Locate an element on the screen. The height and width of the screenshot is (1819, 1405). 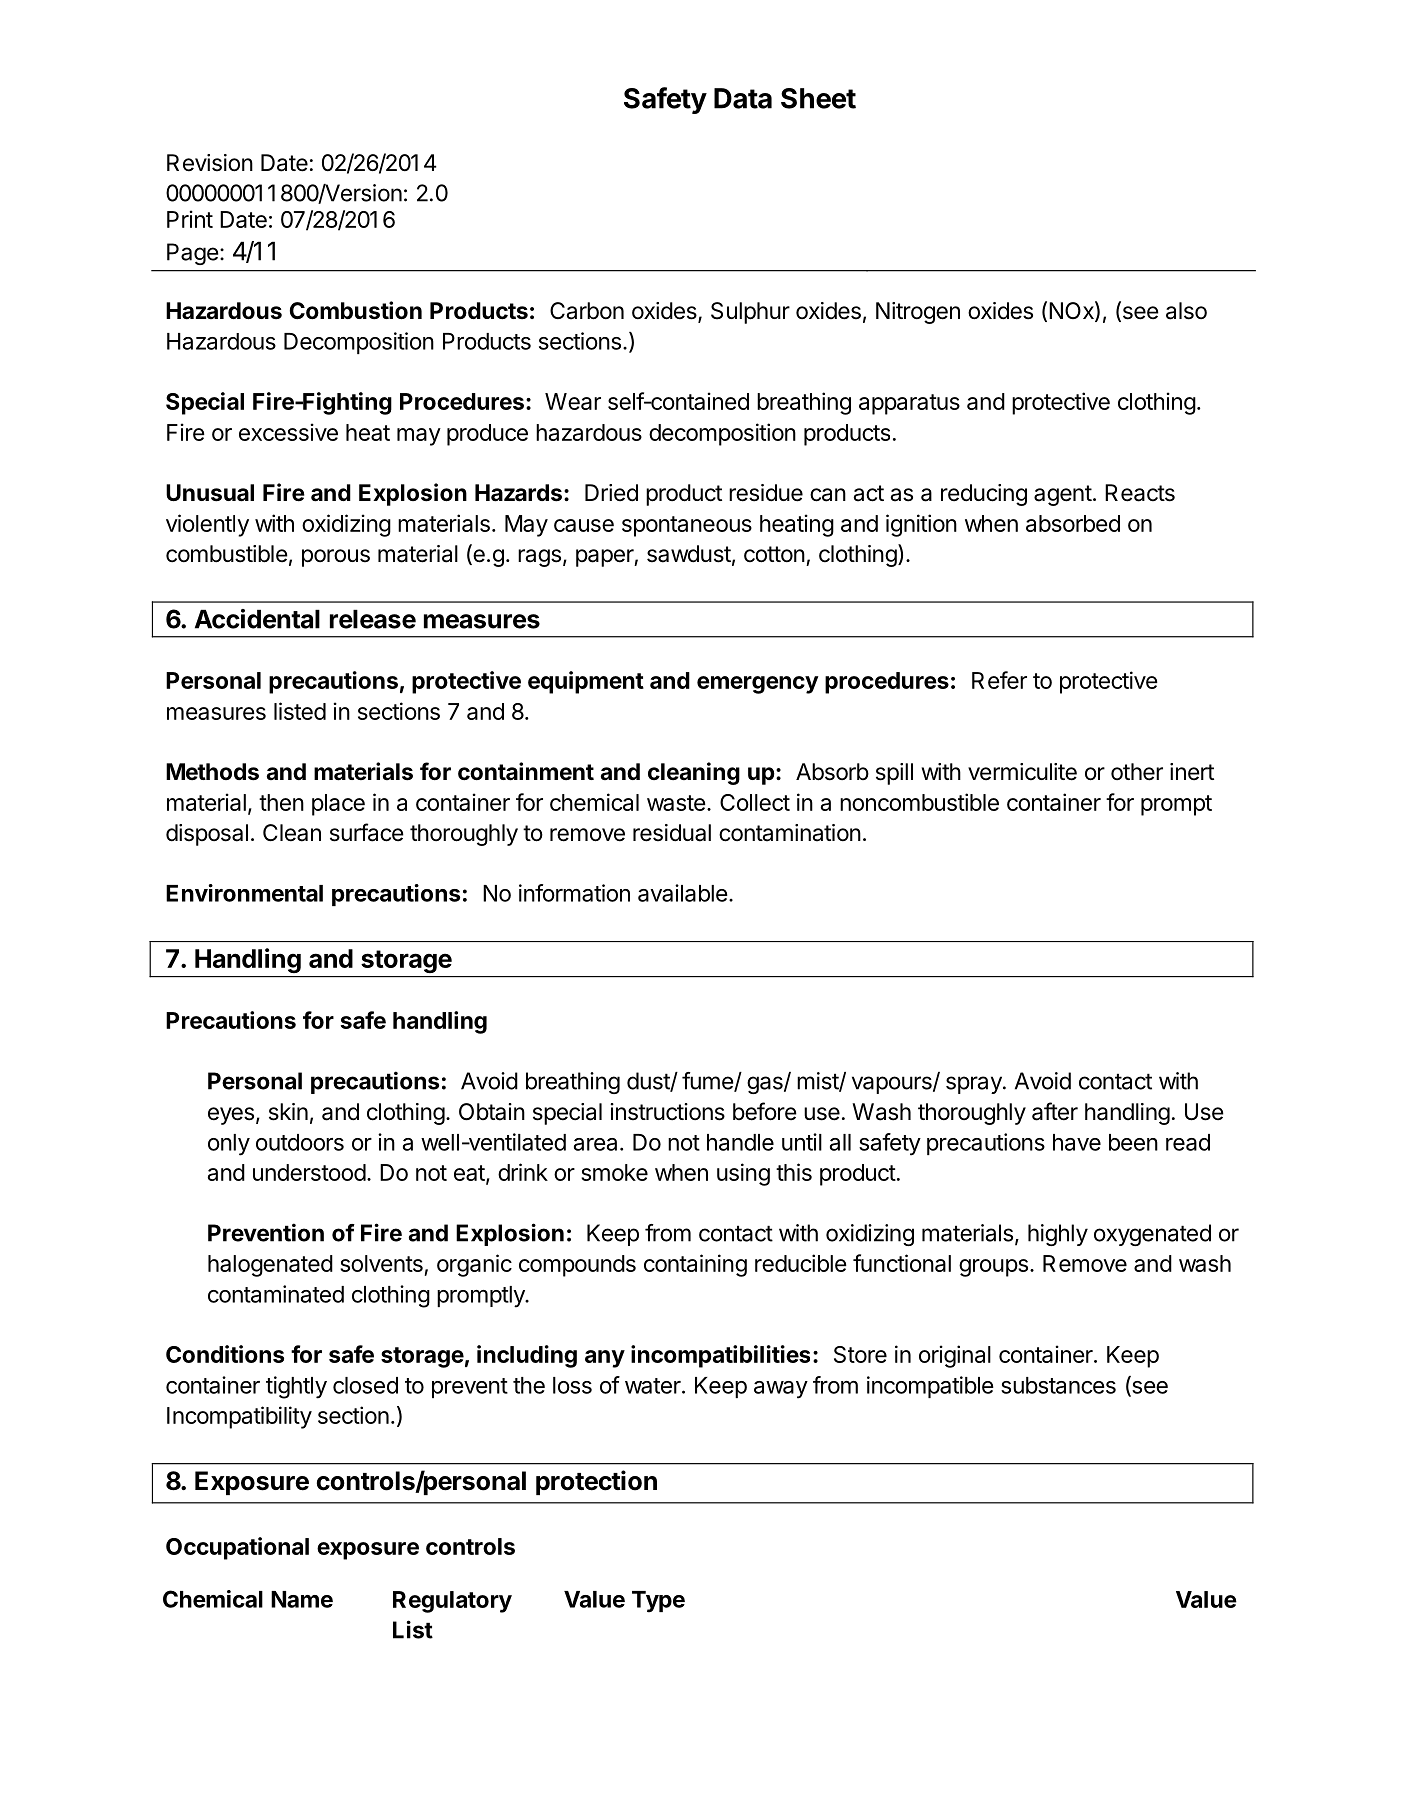
Type is located at coordinates (658, 1602).
